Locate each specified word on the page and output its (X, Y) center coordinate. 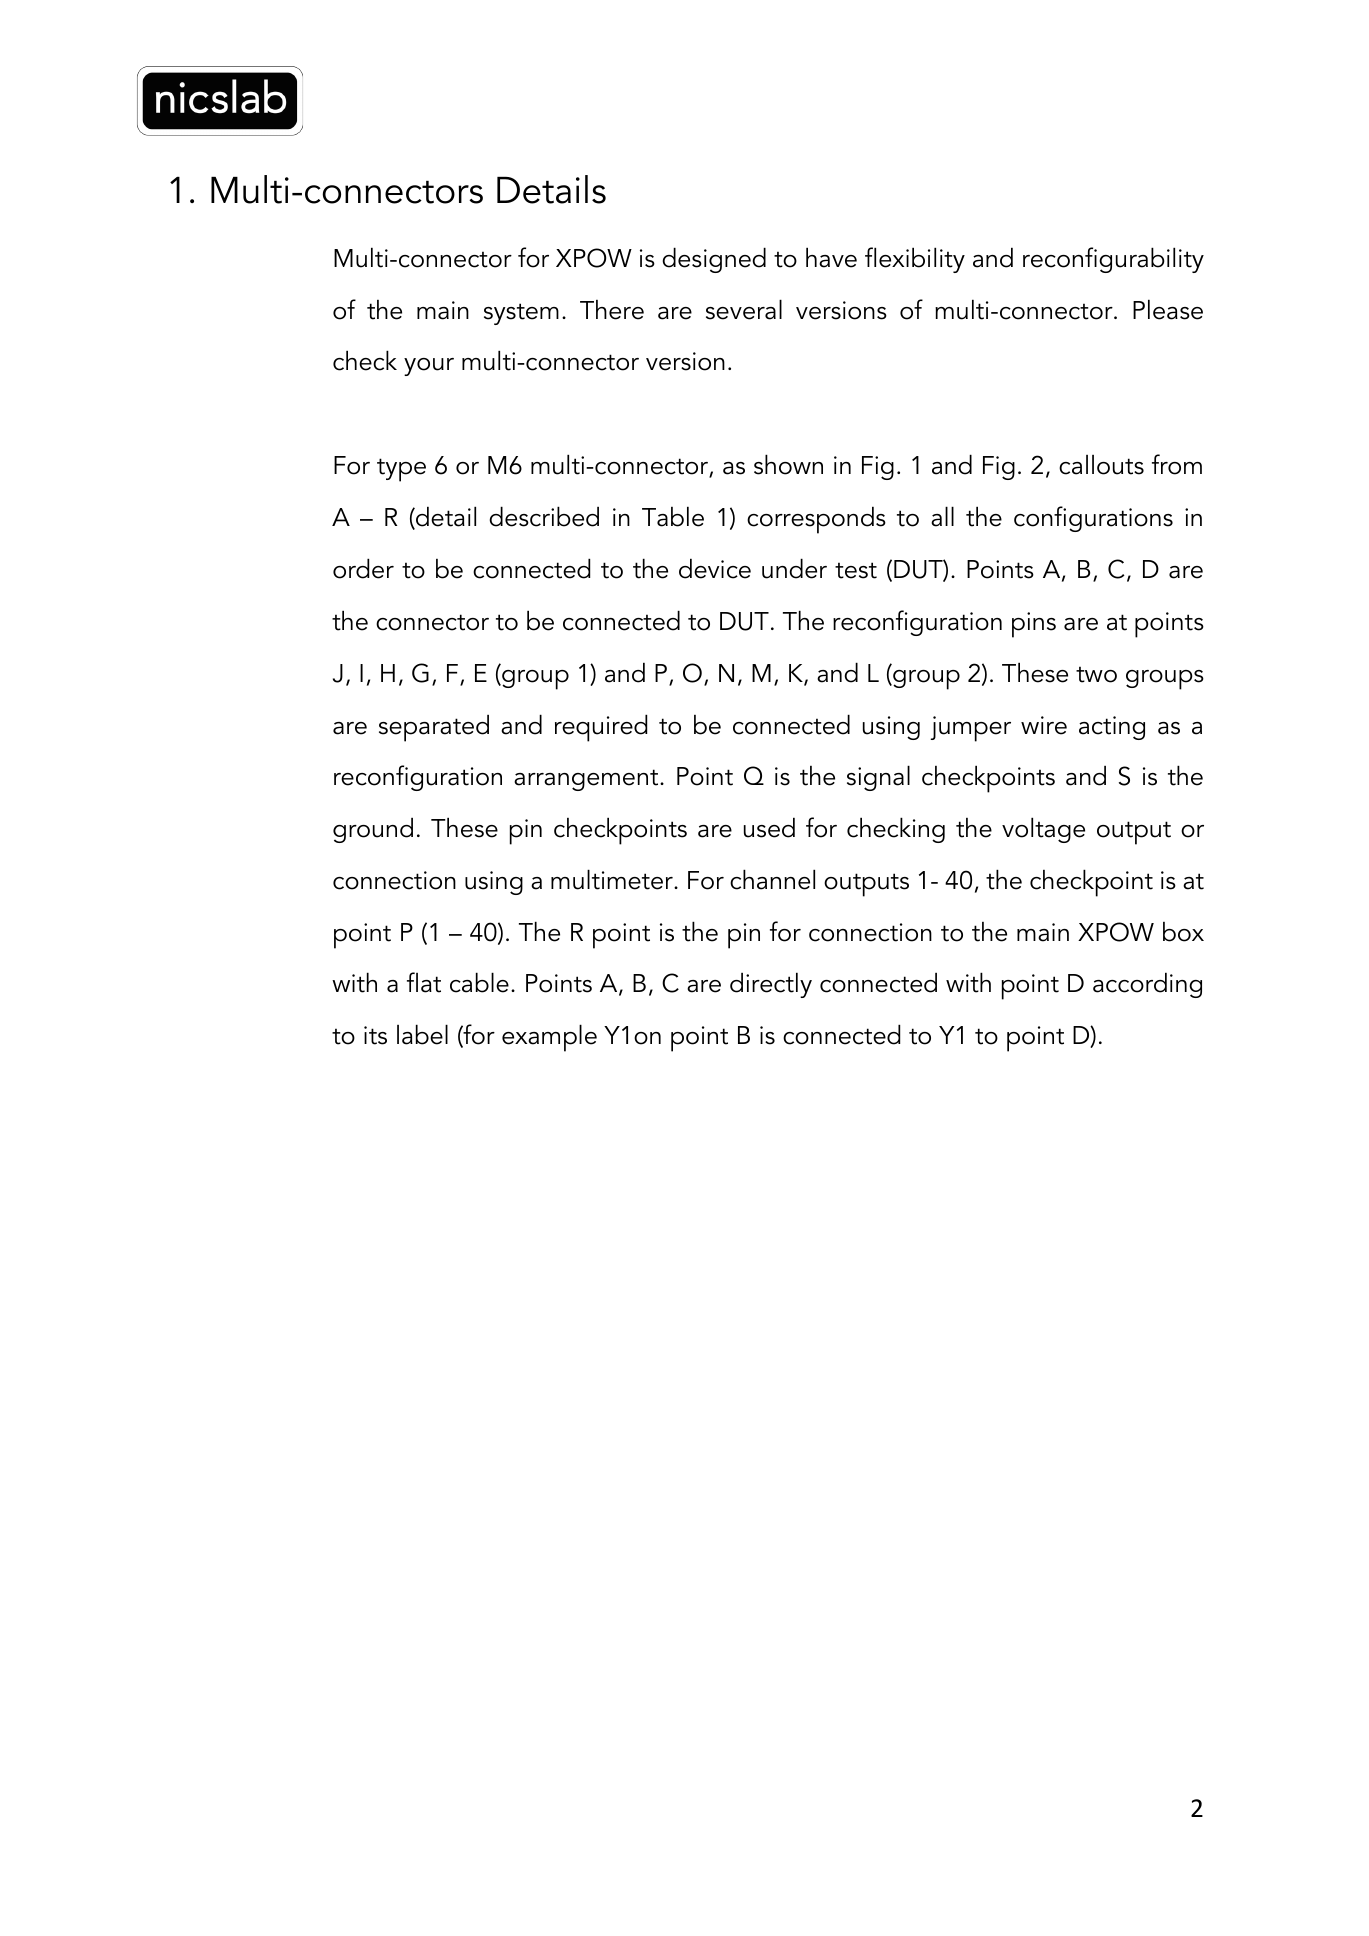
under (794, 568)
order (363, 568)
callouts (1101, 465)
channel (772, 879)
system (521, 314)
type (401, 470)
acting (1112, 728)
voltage (1043, 830)
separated (434, 728)
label (422, 1034)
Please (1168, 309)
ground (373, 830)
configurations (1093, 519)
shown (788, 464)
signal (878, 778)
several (744, 309)
